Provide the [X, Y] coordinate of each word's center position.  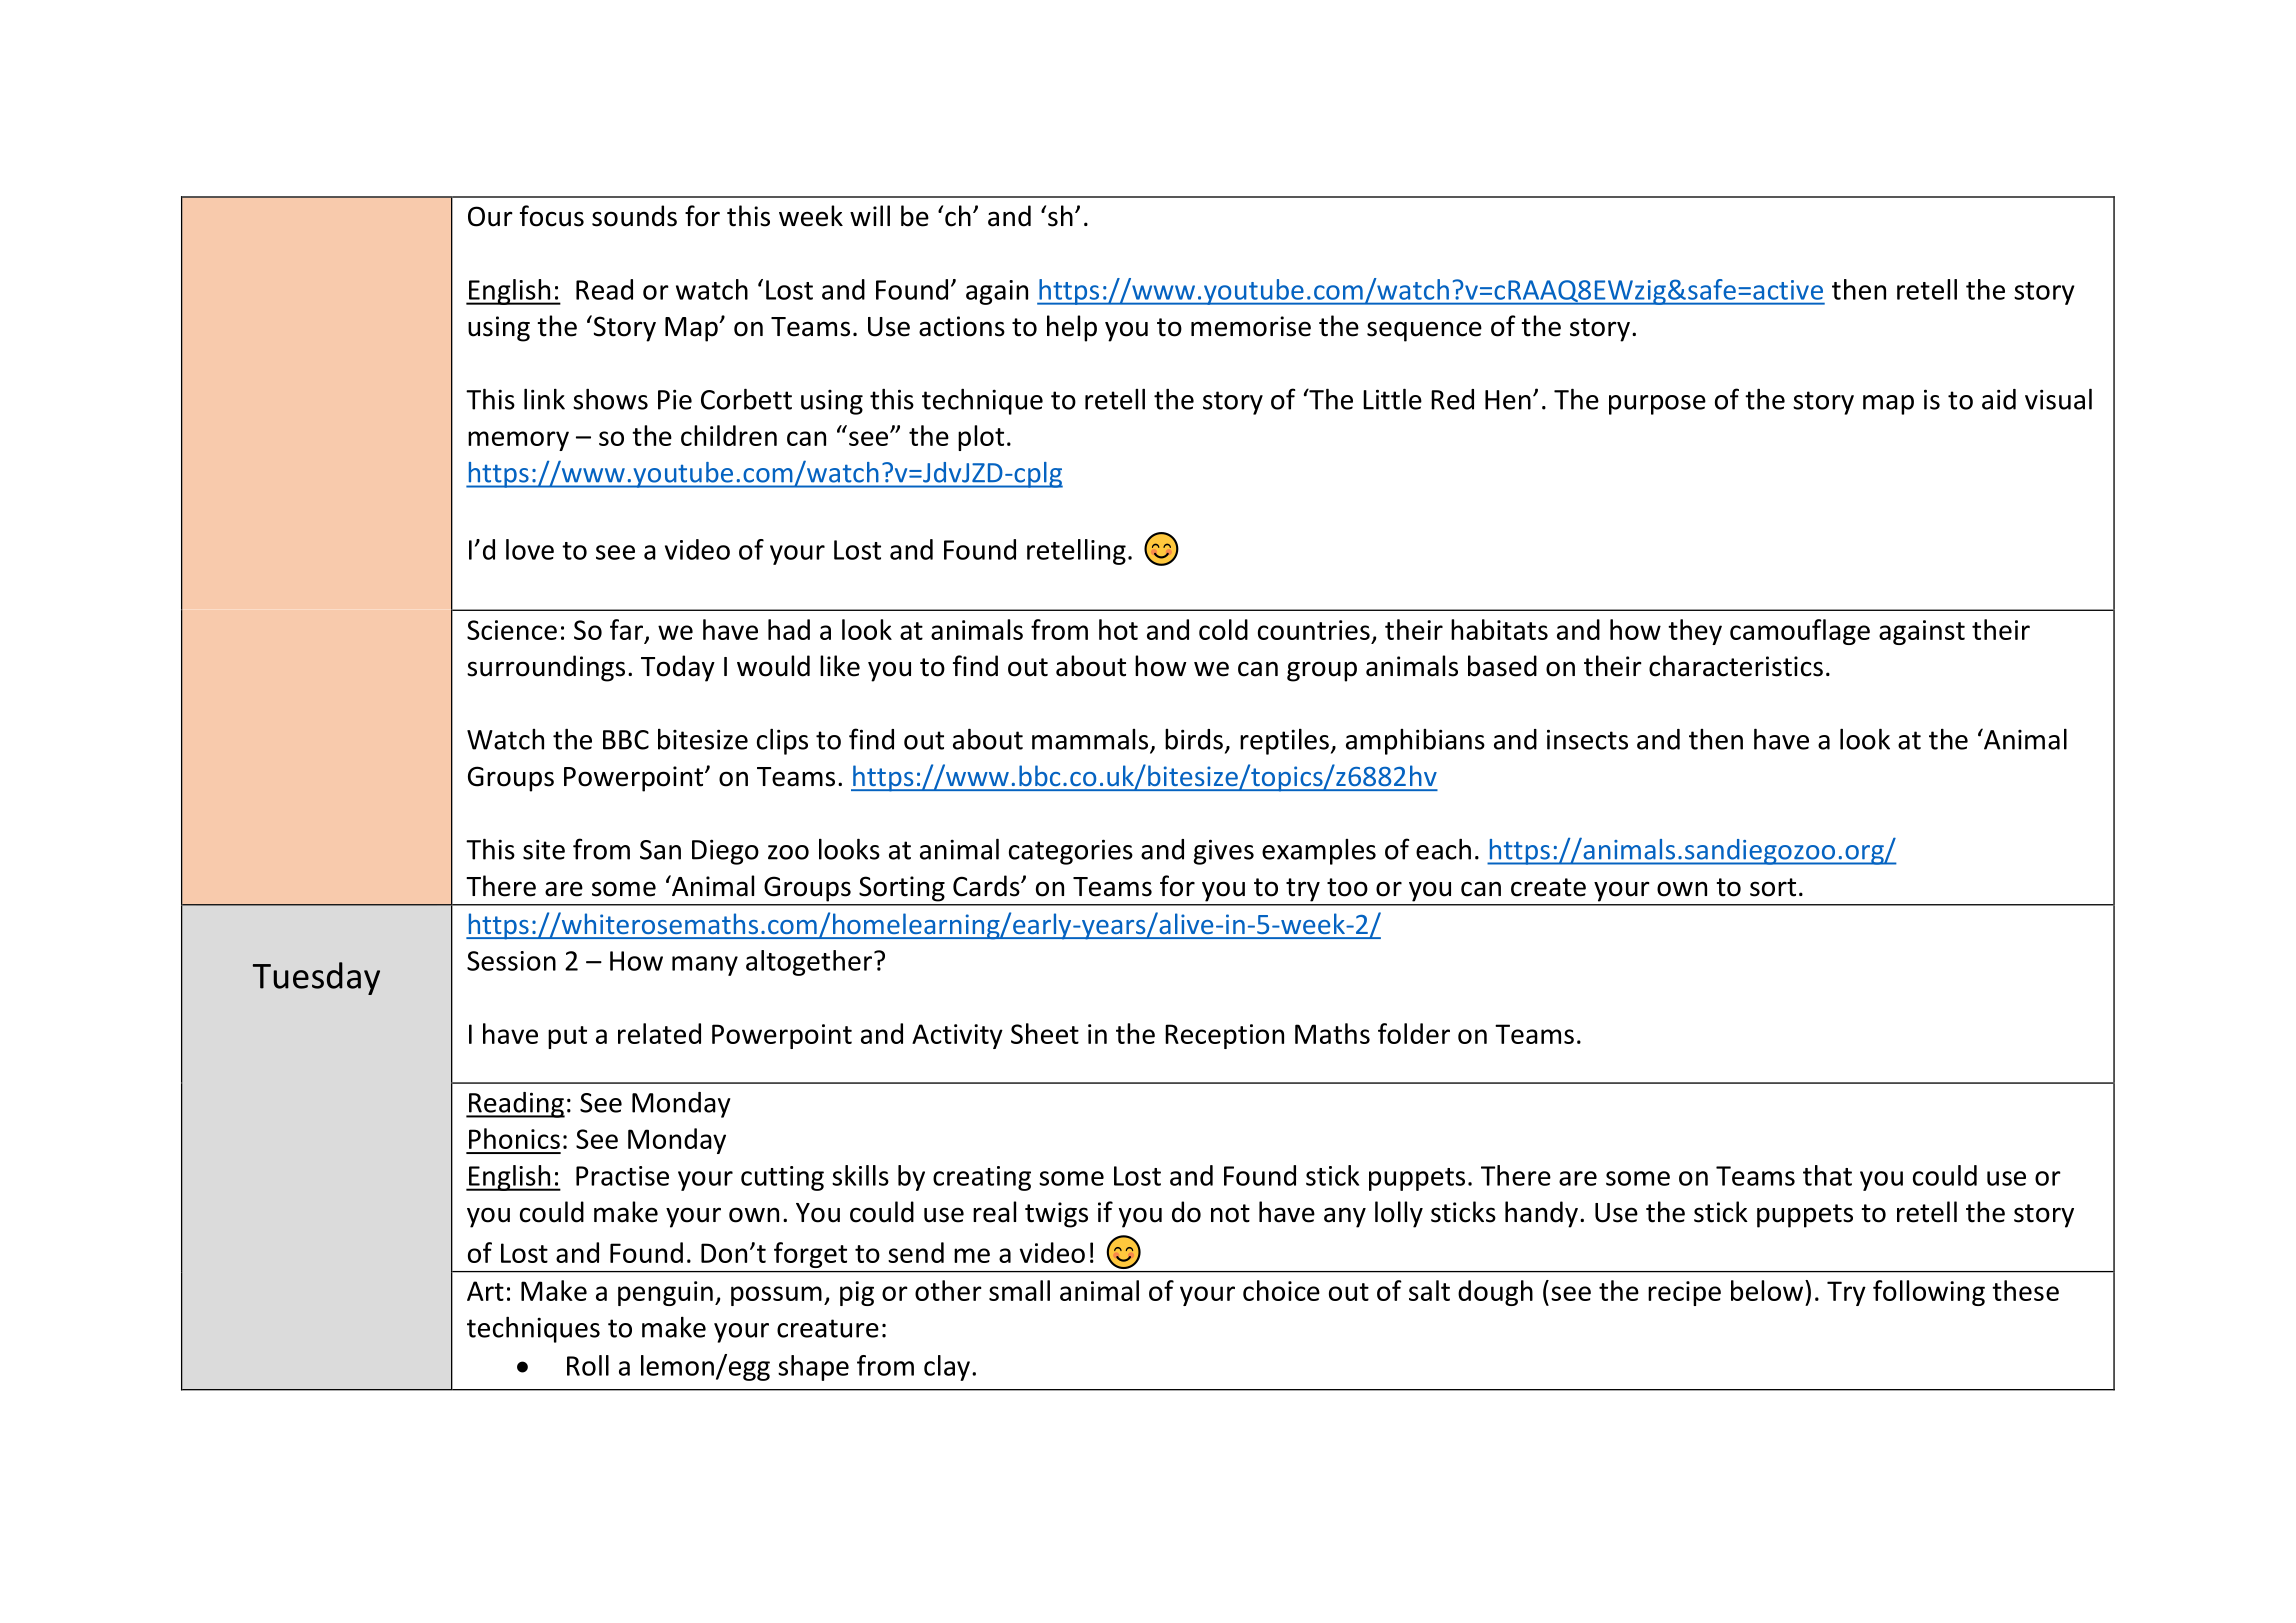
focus [552, 216]
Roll [588, 1365]
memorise [1251, 326]
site [544, 849]
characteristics [1736, 666]
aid [1999, 399]
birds [1194, 739]
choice [1281, 1290]
